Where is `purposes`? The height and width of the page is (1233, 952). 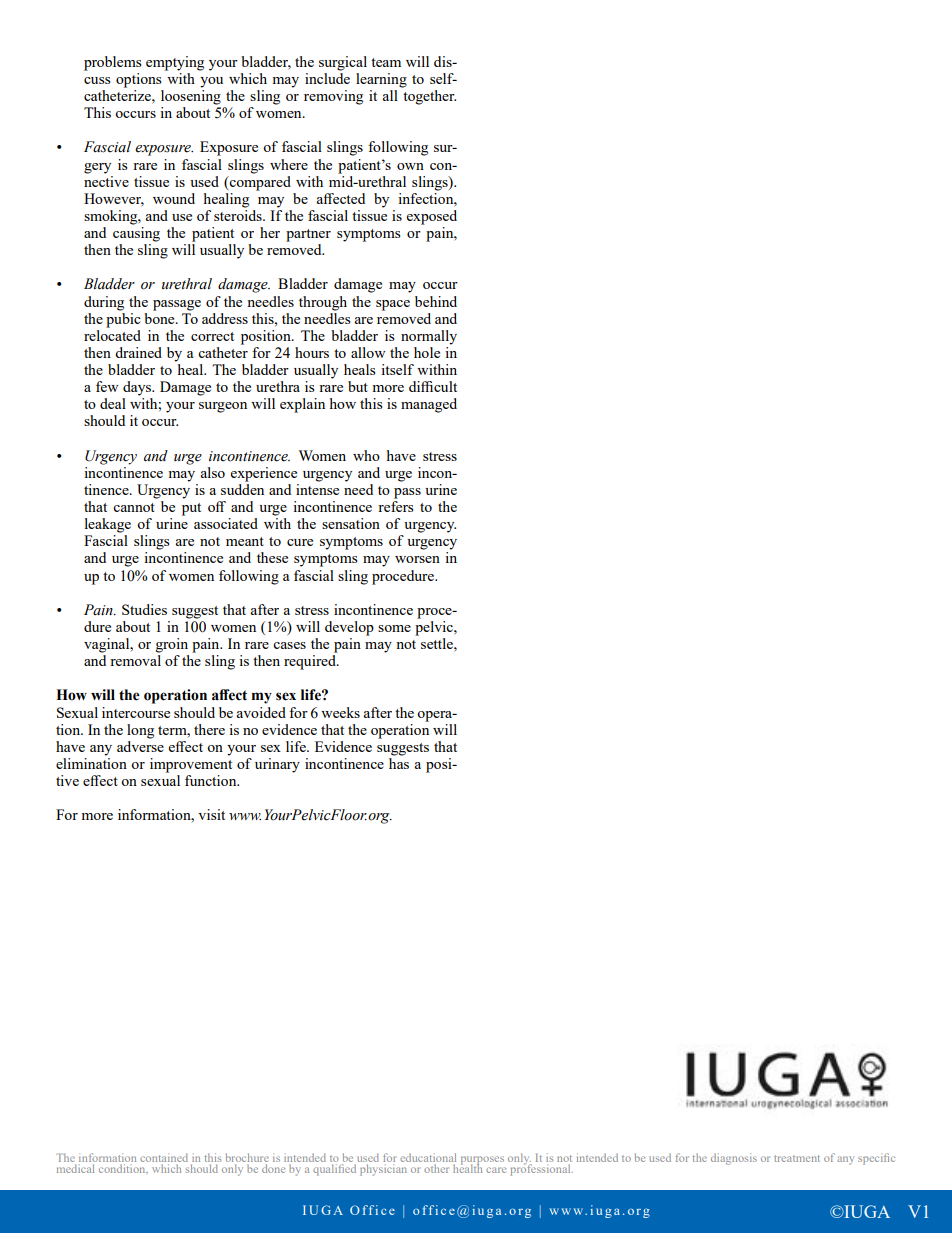 purposes is located at coordinates (482, 1161).
